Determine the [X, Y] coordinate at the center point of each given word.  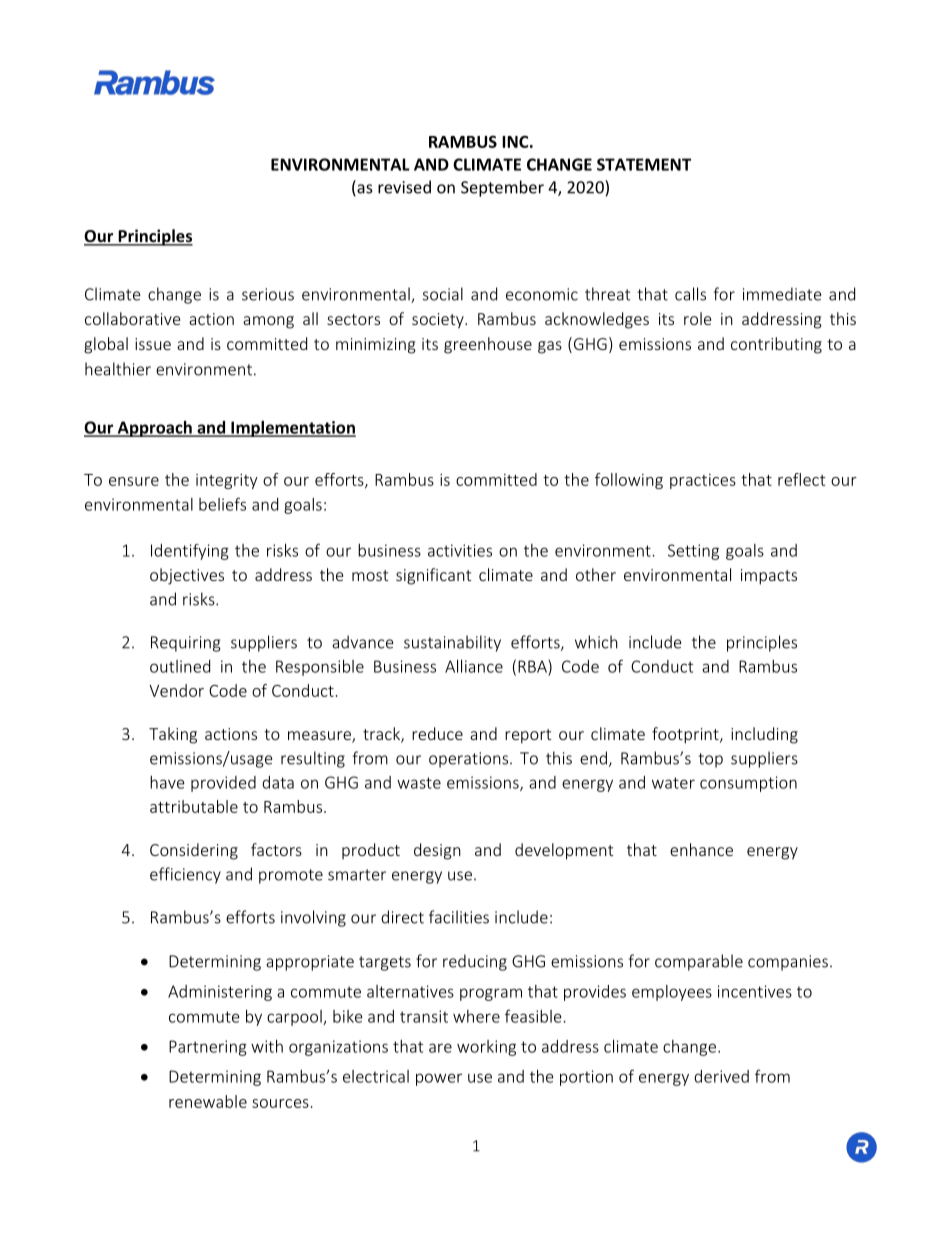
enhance [701, 849]
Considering [194, 851]
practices [703, 481]
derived [721, 1076]
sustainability [452, 643]
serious [268, 294]
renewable [208, 1101]
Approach [154, 429]
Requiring [186, 644]
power [439, 1079]
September [502, 188]
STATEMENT [644, 164]
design [437, 851]
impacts [769, 577]
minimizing [376, 346]
